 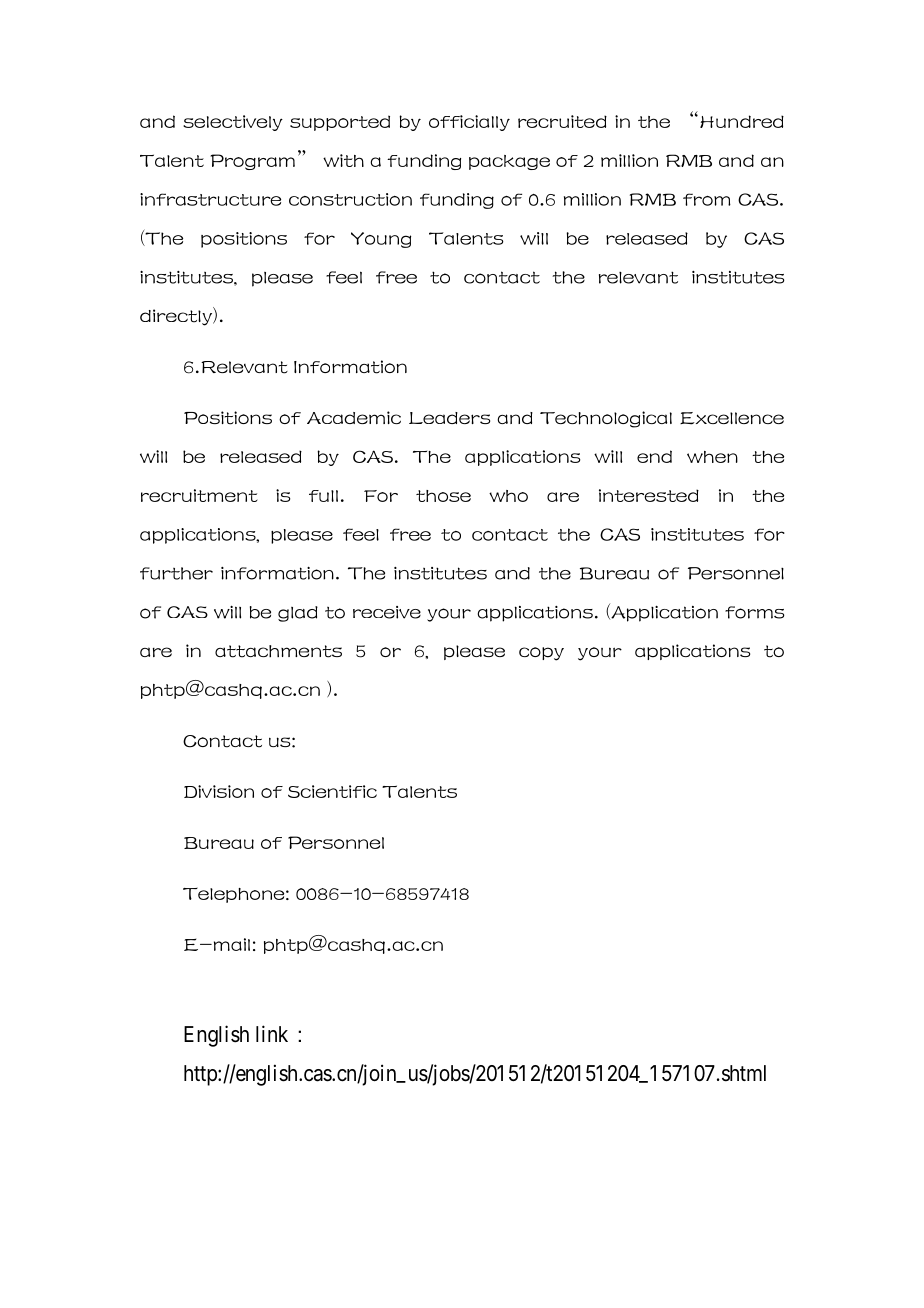 What do you see at coordinates (712, 457) in the image?
I see `when` at bounding box center [712, 457].
